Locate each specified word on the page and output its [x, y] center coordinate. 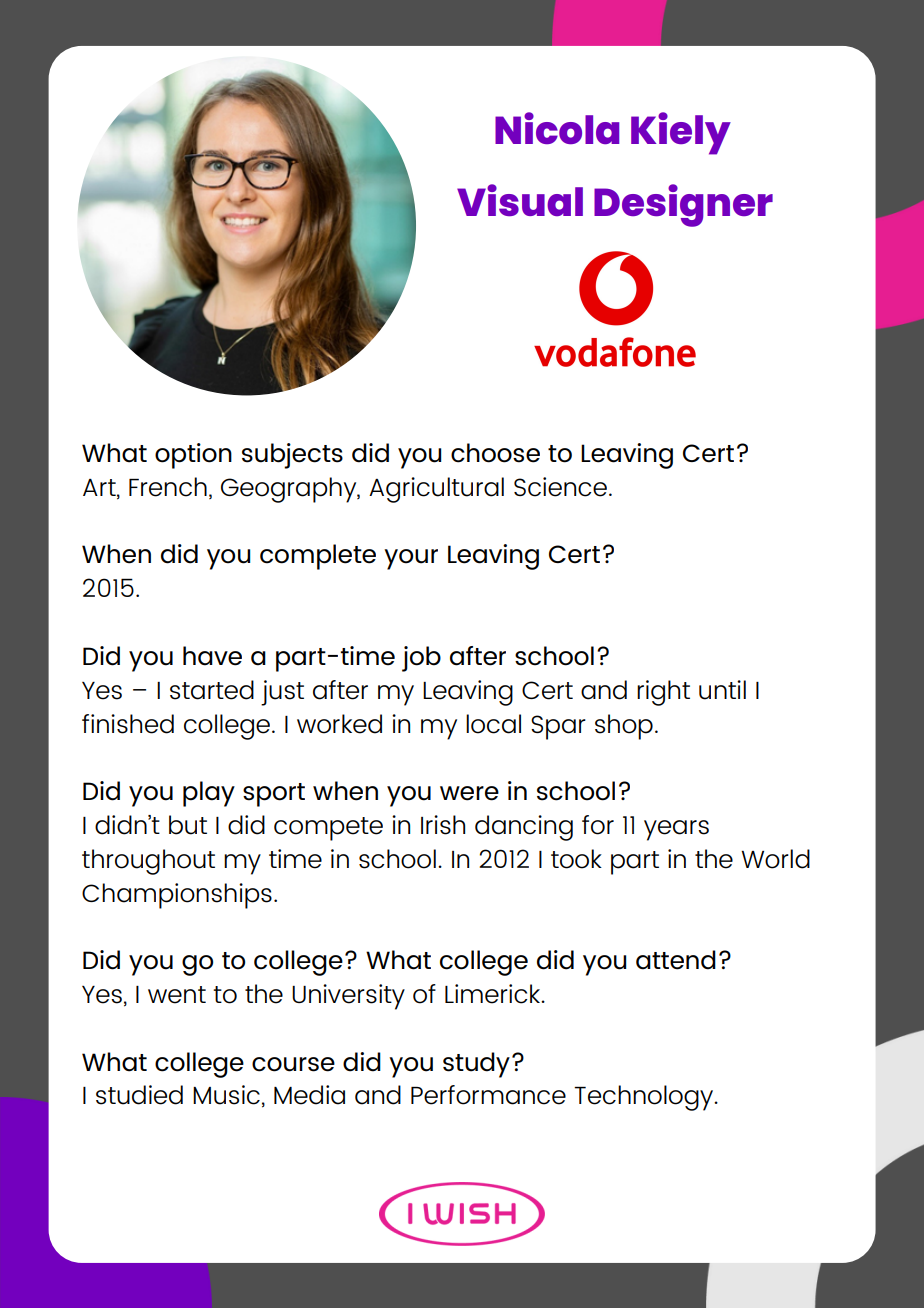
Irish [443, 825]
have [212, 656]
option [193, 456]
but [188, 825]
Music [226, 1095]
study [476, 1065]
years [676, 830]
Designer [683, 205]
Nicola [557, 128]
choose [495, 453]
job [421, 659]
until [722, 690]
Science [560, 487]
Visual [520, 200]
